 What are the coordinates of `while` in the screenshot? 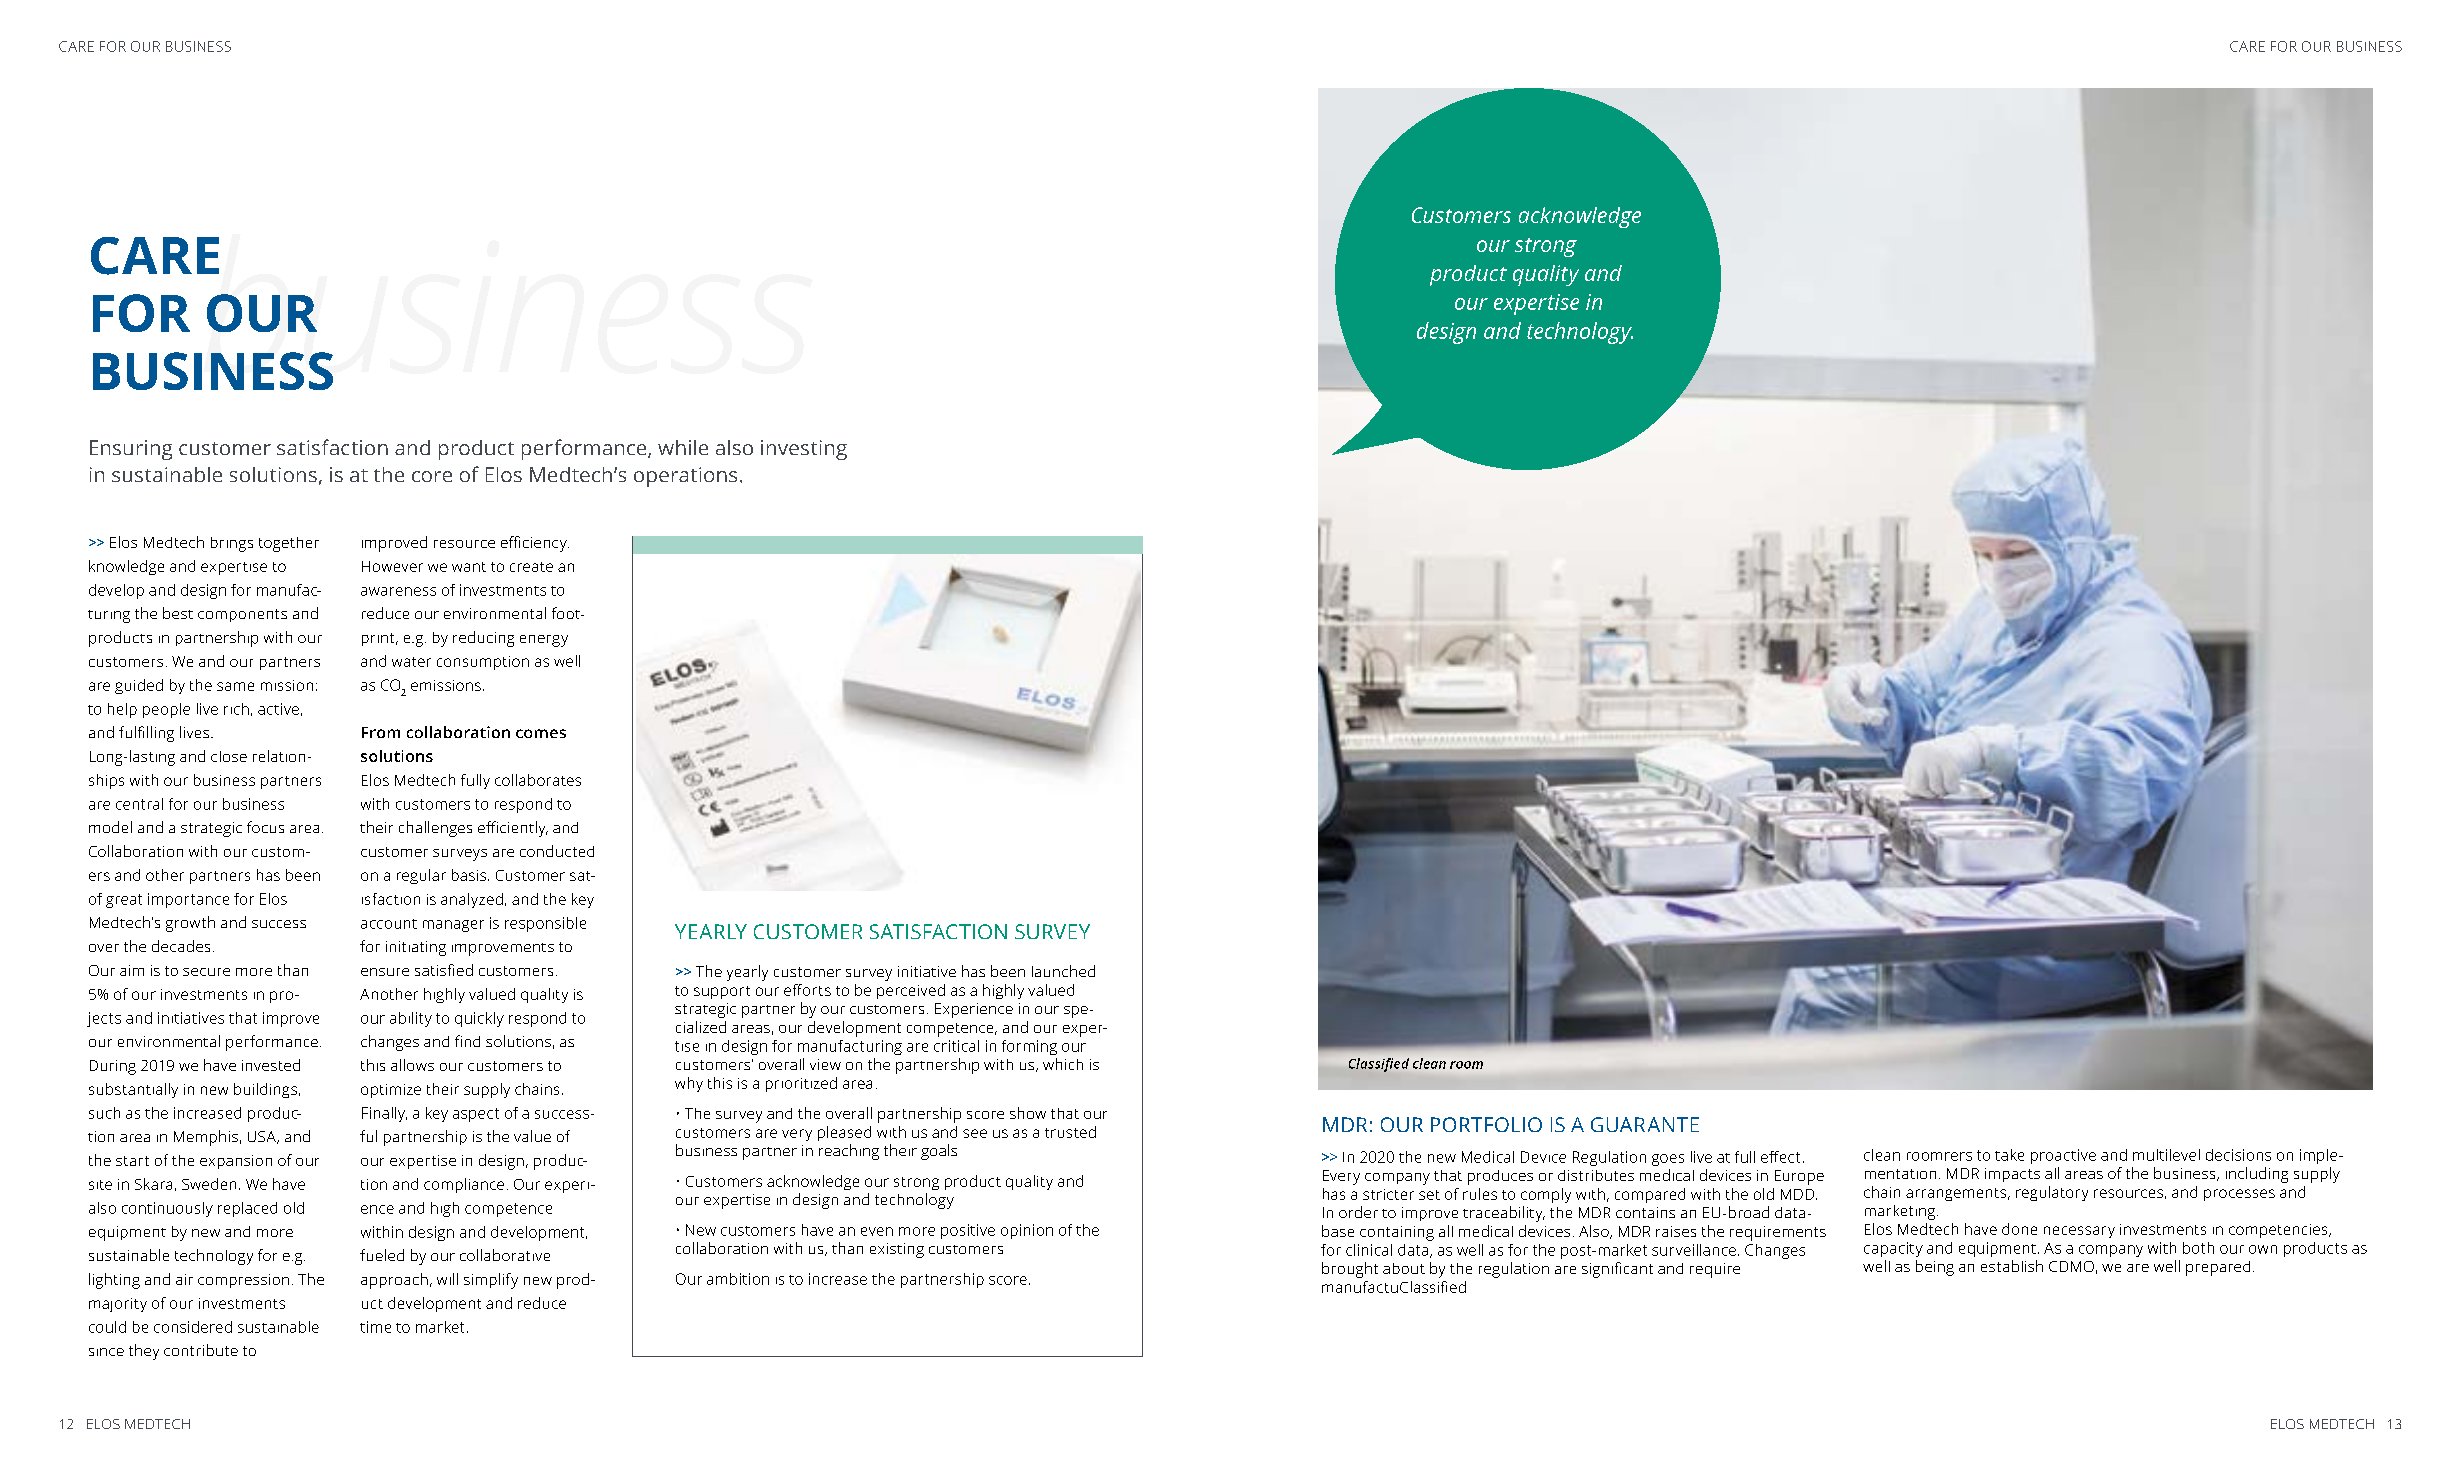 It's located at (683, 447).
